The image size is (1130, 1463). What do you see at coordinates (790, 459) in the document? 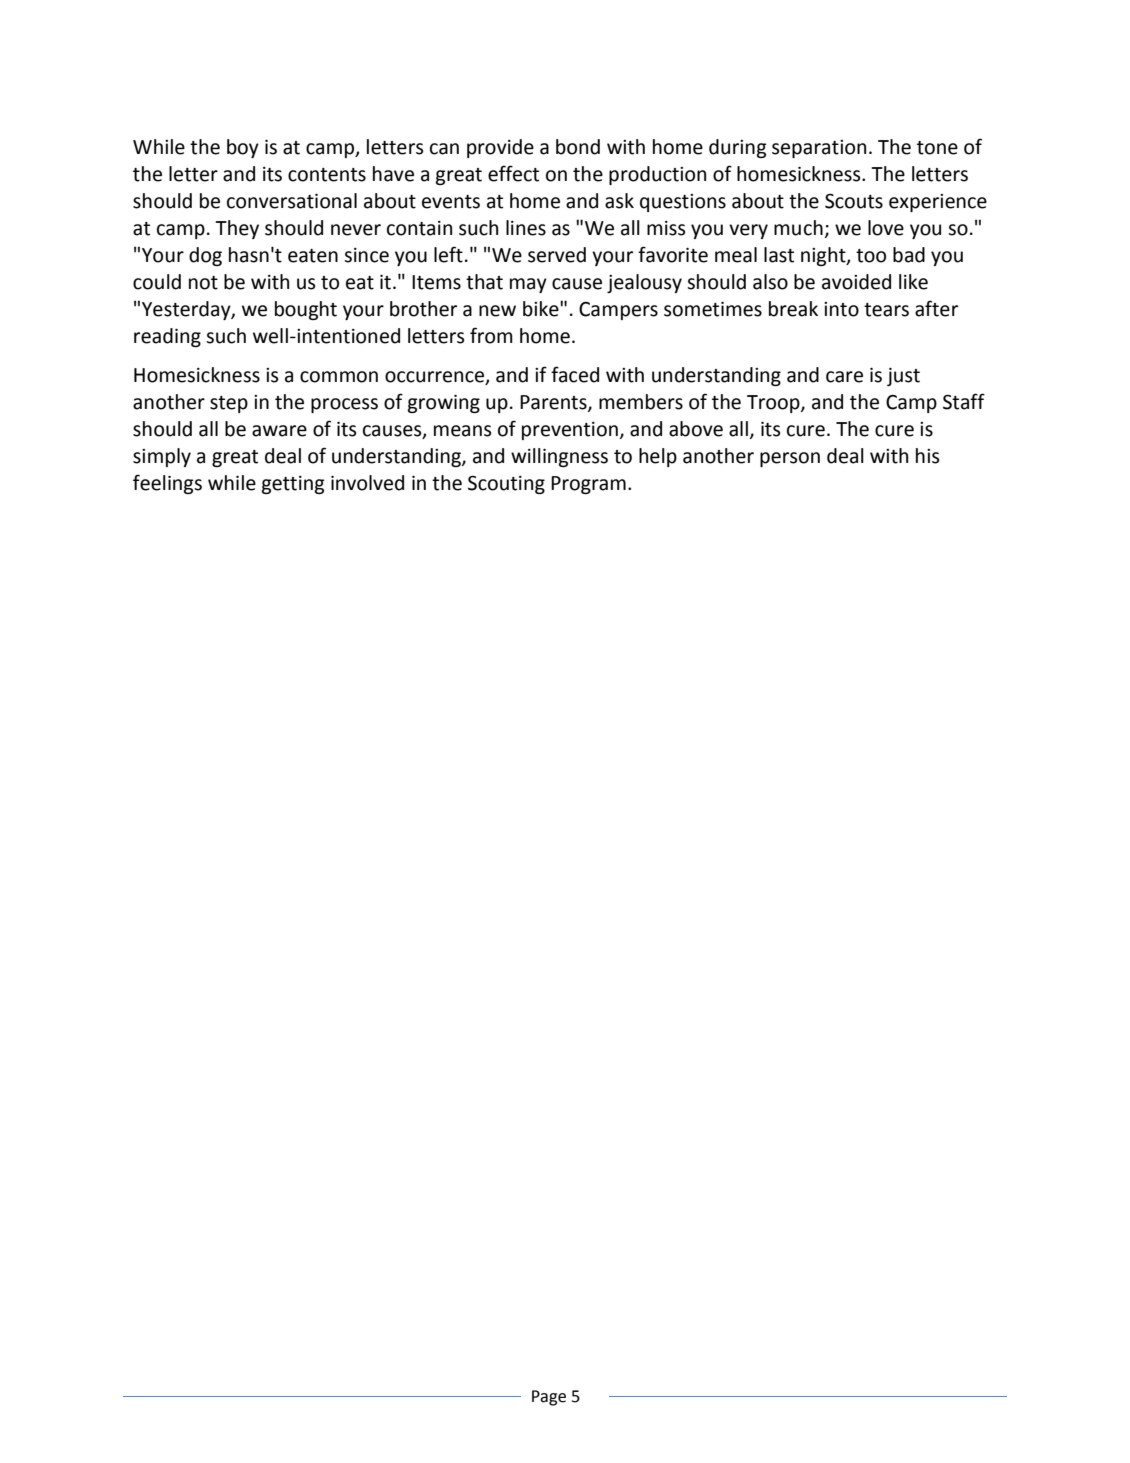
I see `person` at bounding box center [790, 459].
